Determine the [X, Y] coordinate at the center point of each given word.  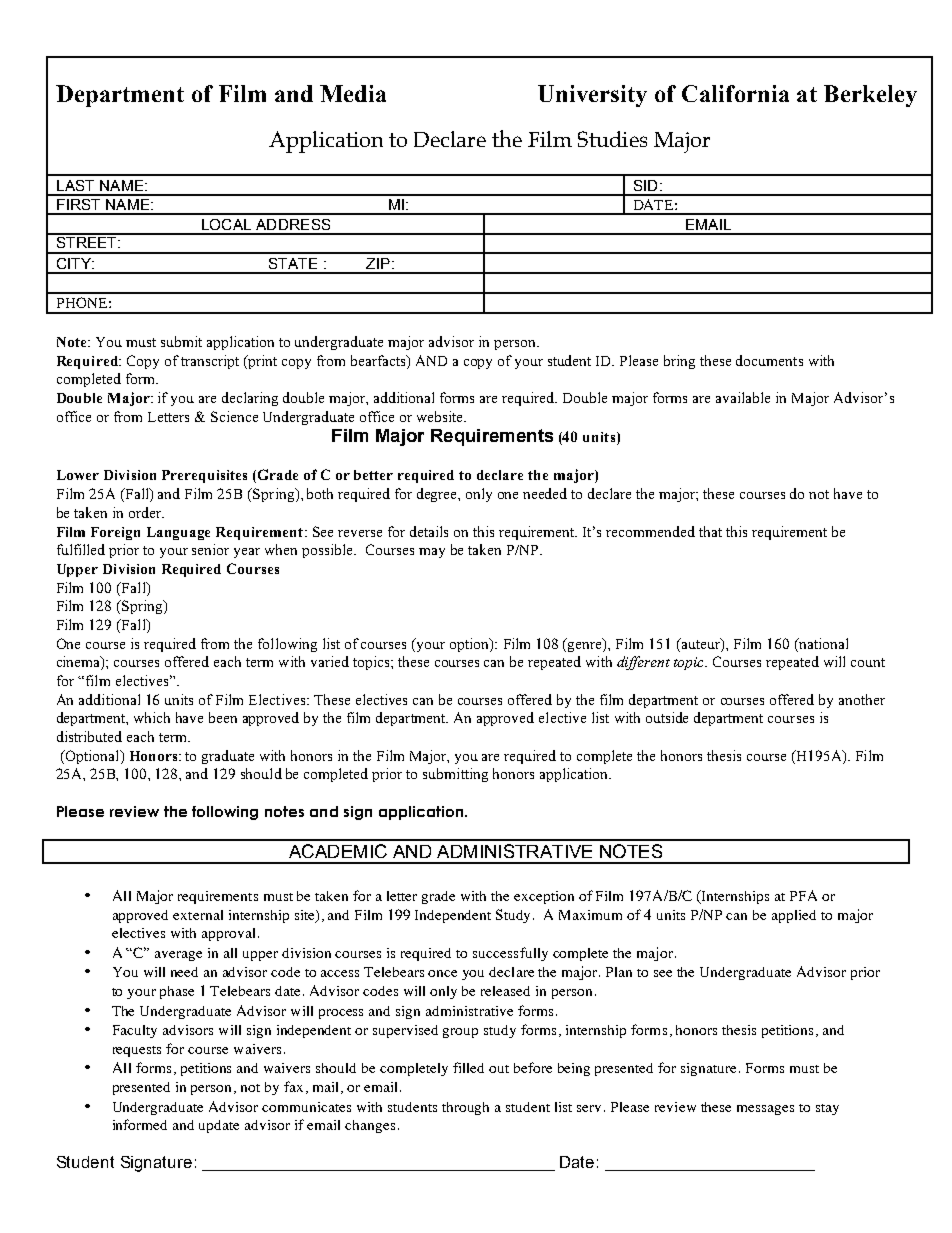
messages [765, 1110]
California [735, 93]
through [465, 1108]
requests [137, 1051]
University [592, 96]
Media [353, 93]
